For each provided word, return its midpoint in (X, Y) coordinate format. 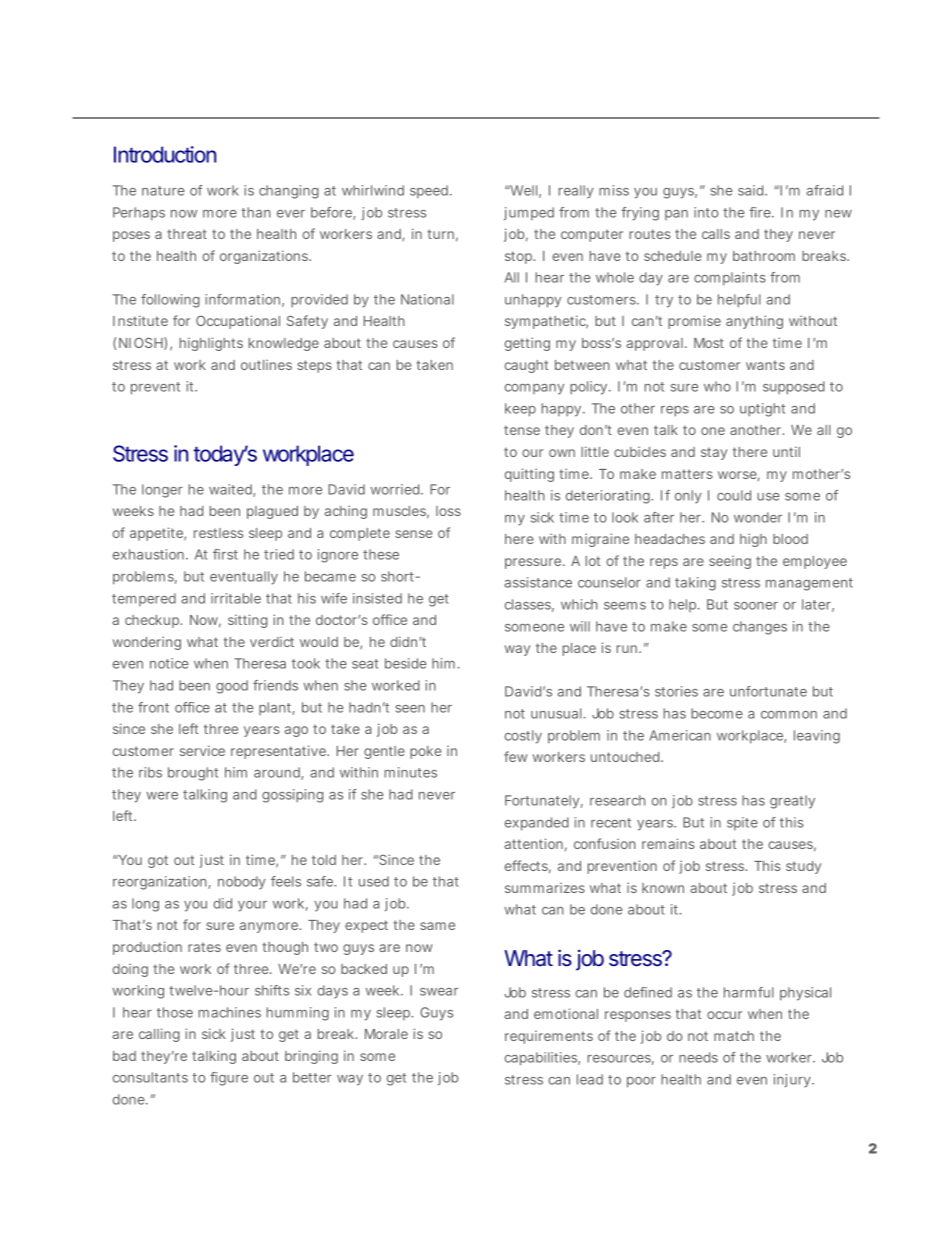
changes (760, 628)
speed (430, 191)
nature (163, 191)
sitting (247, 621)
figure (229, 1079)
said (752, 190)
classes (529, 605)
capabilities (542, 1059)
